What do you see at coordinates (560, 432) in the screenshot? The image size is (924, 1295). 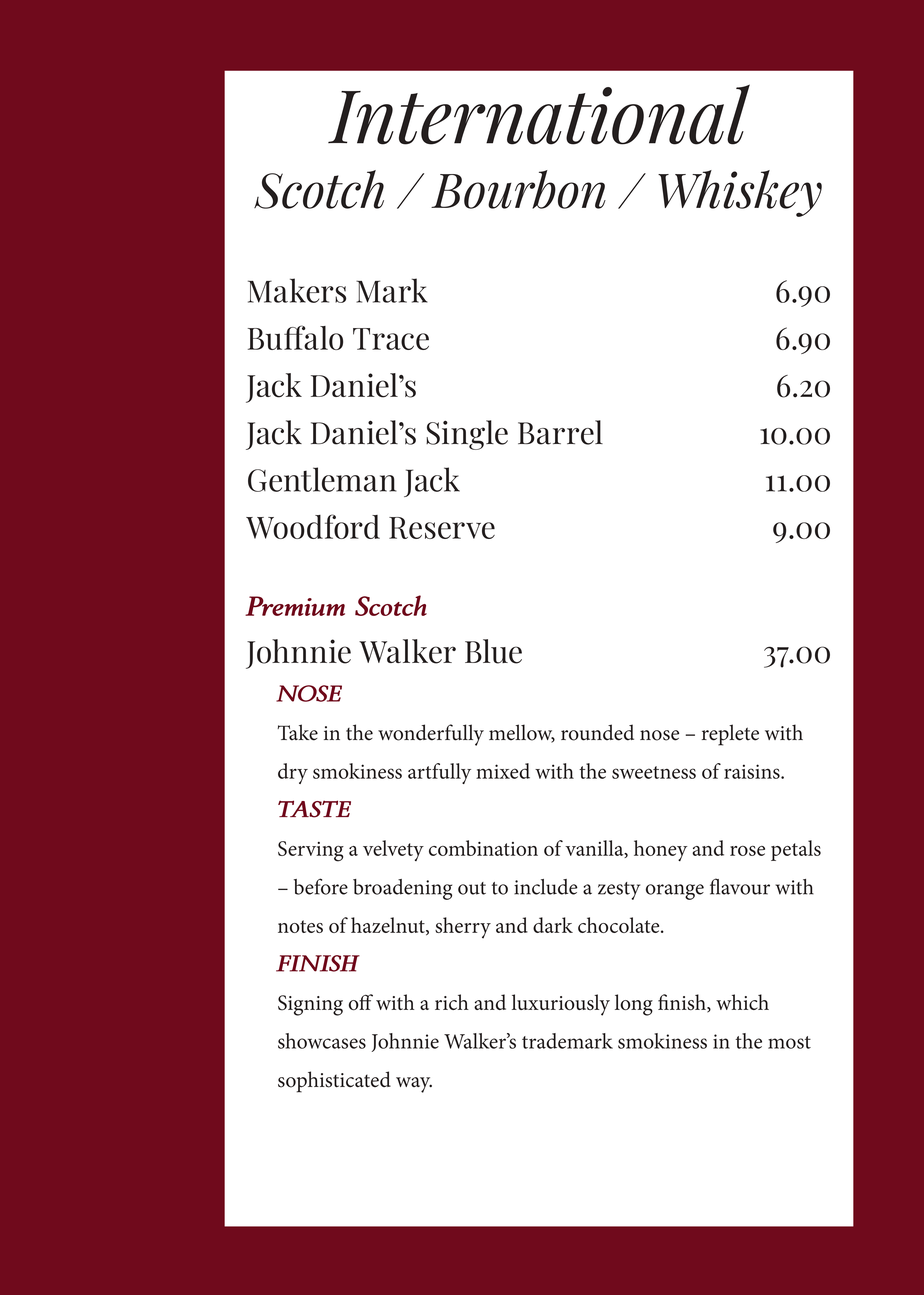 I see `Barrel` at bounding box center [560, 432].
